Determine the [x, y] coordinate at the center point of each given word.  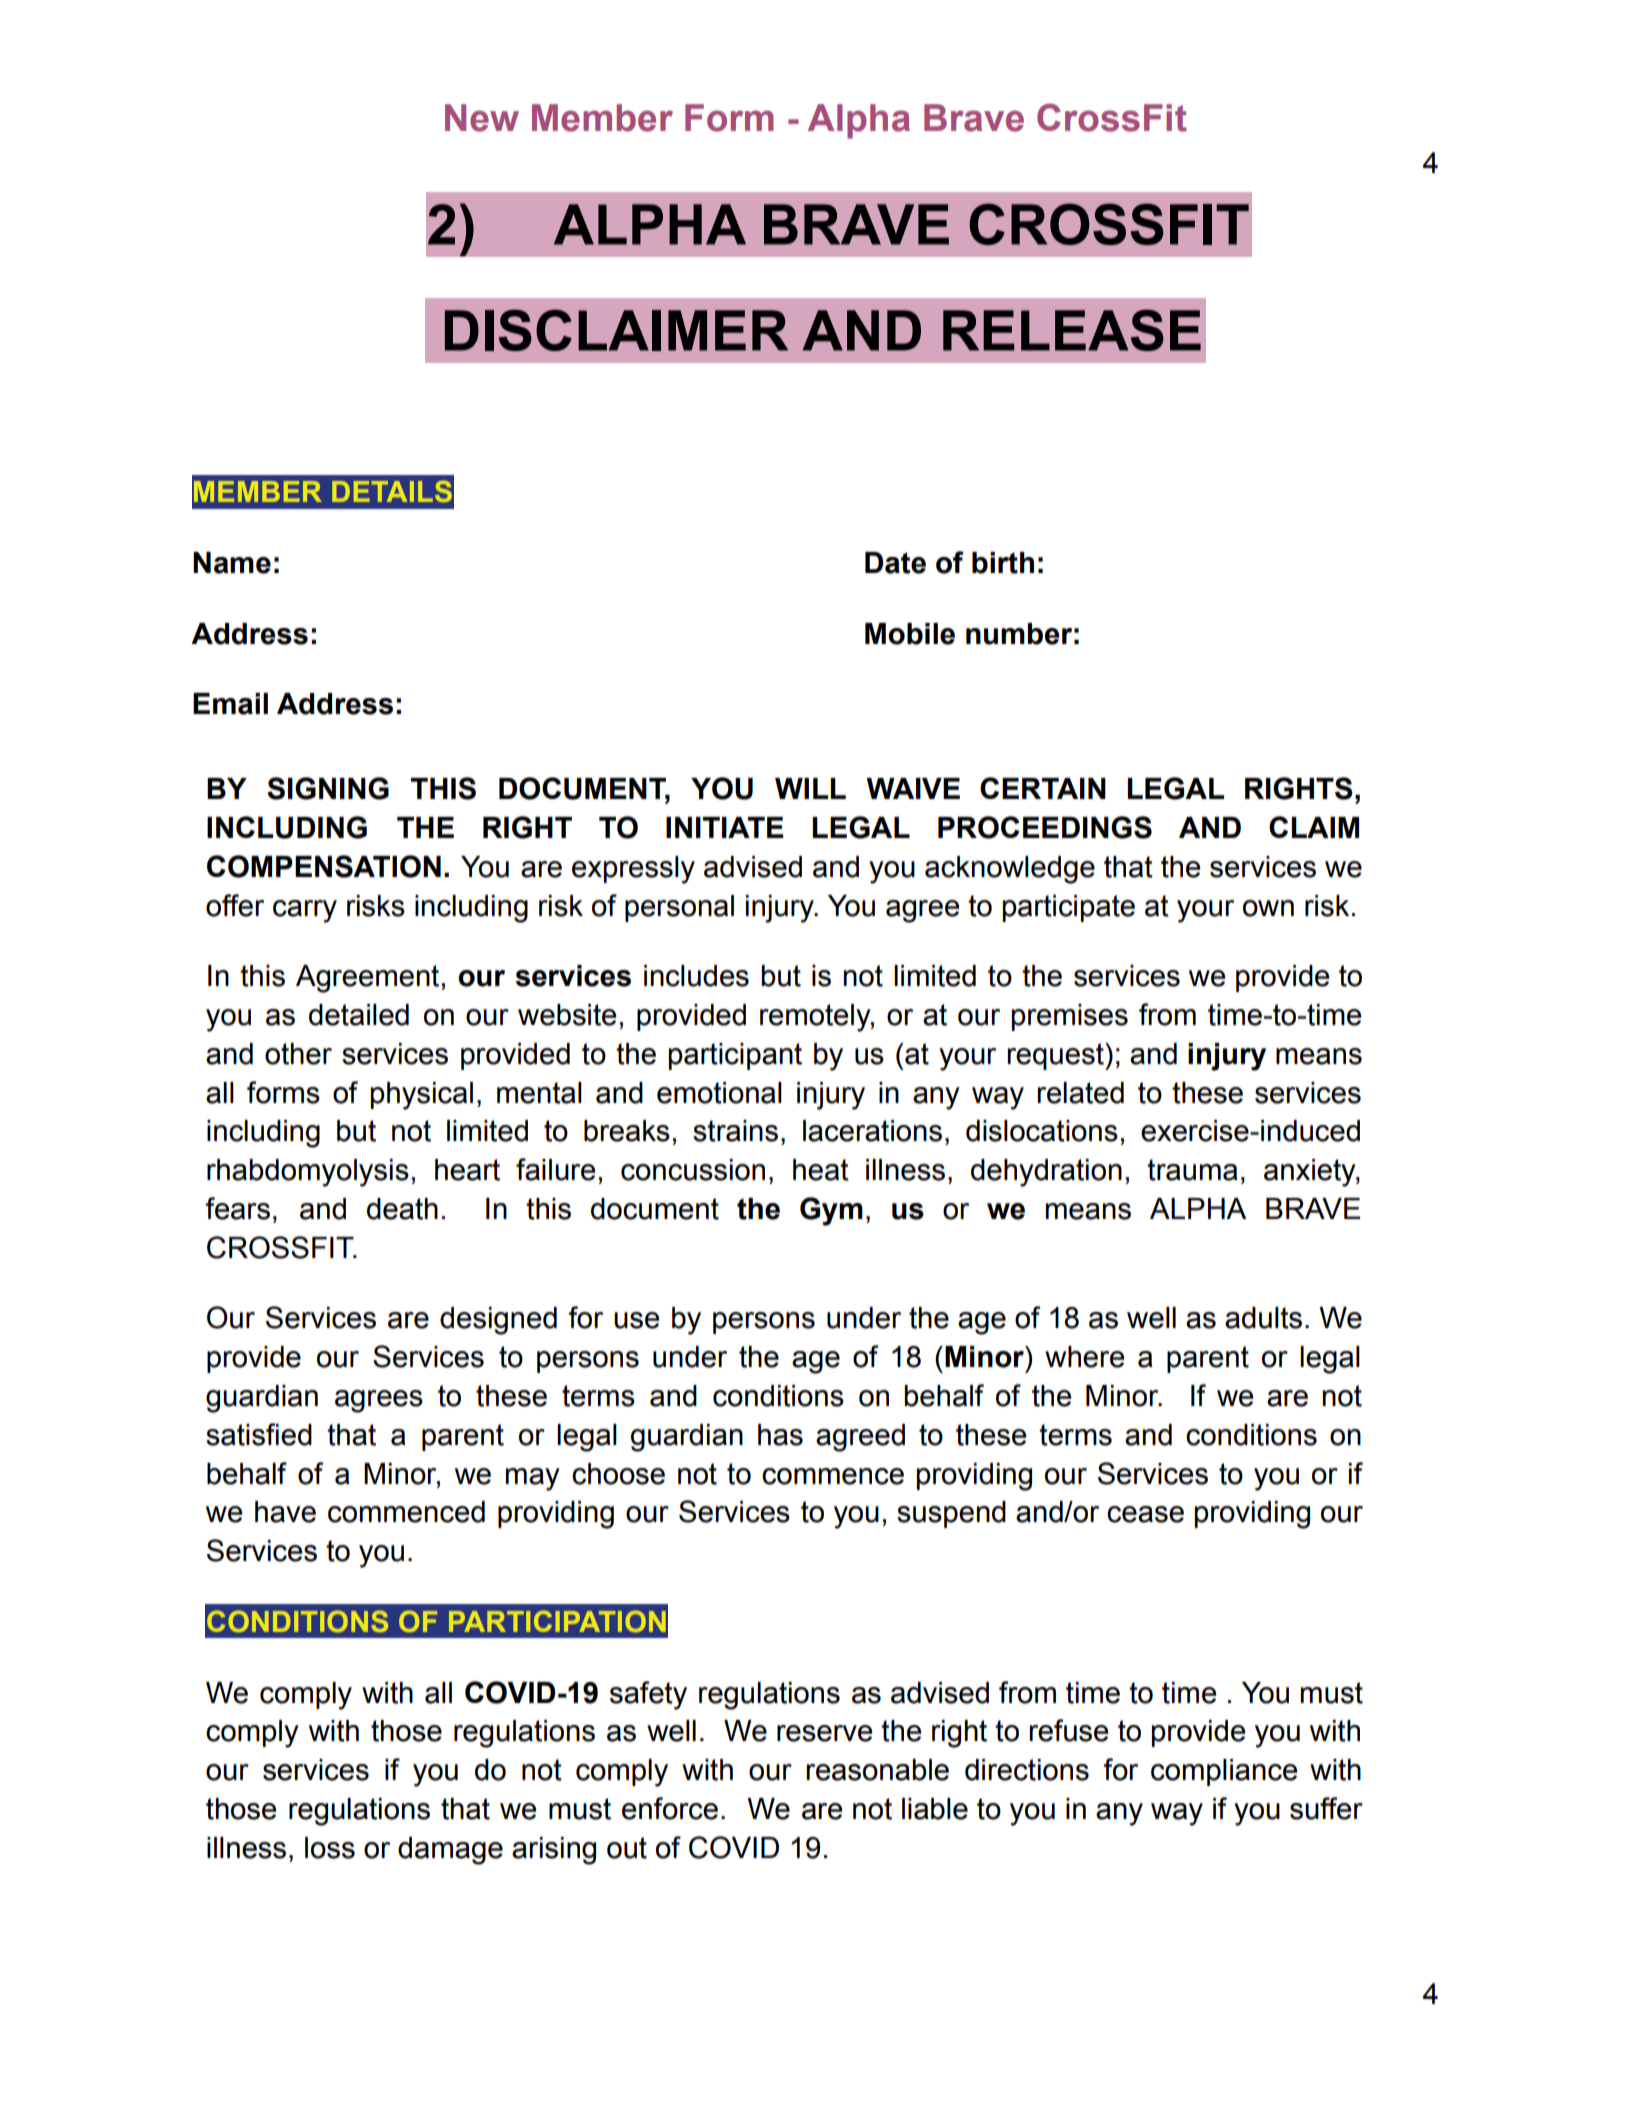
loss [330, 1848]
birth [1003, 563]
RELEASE [1072, 330]
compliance [1224, 1772]
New [482, 118]
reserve [825, 1733]
